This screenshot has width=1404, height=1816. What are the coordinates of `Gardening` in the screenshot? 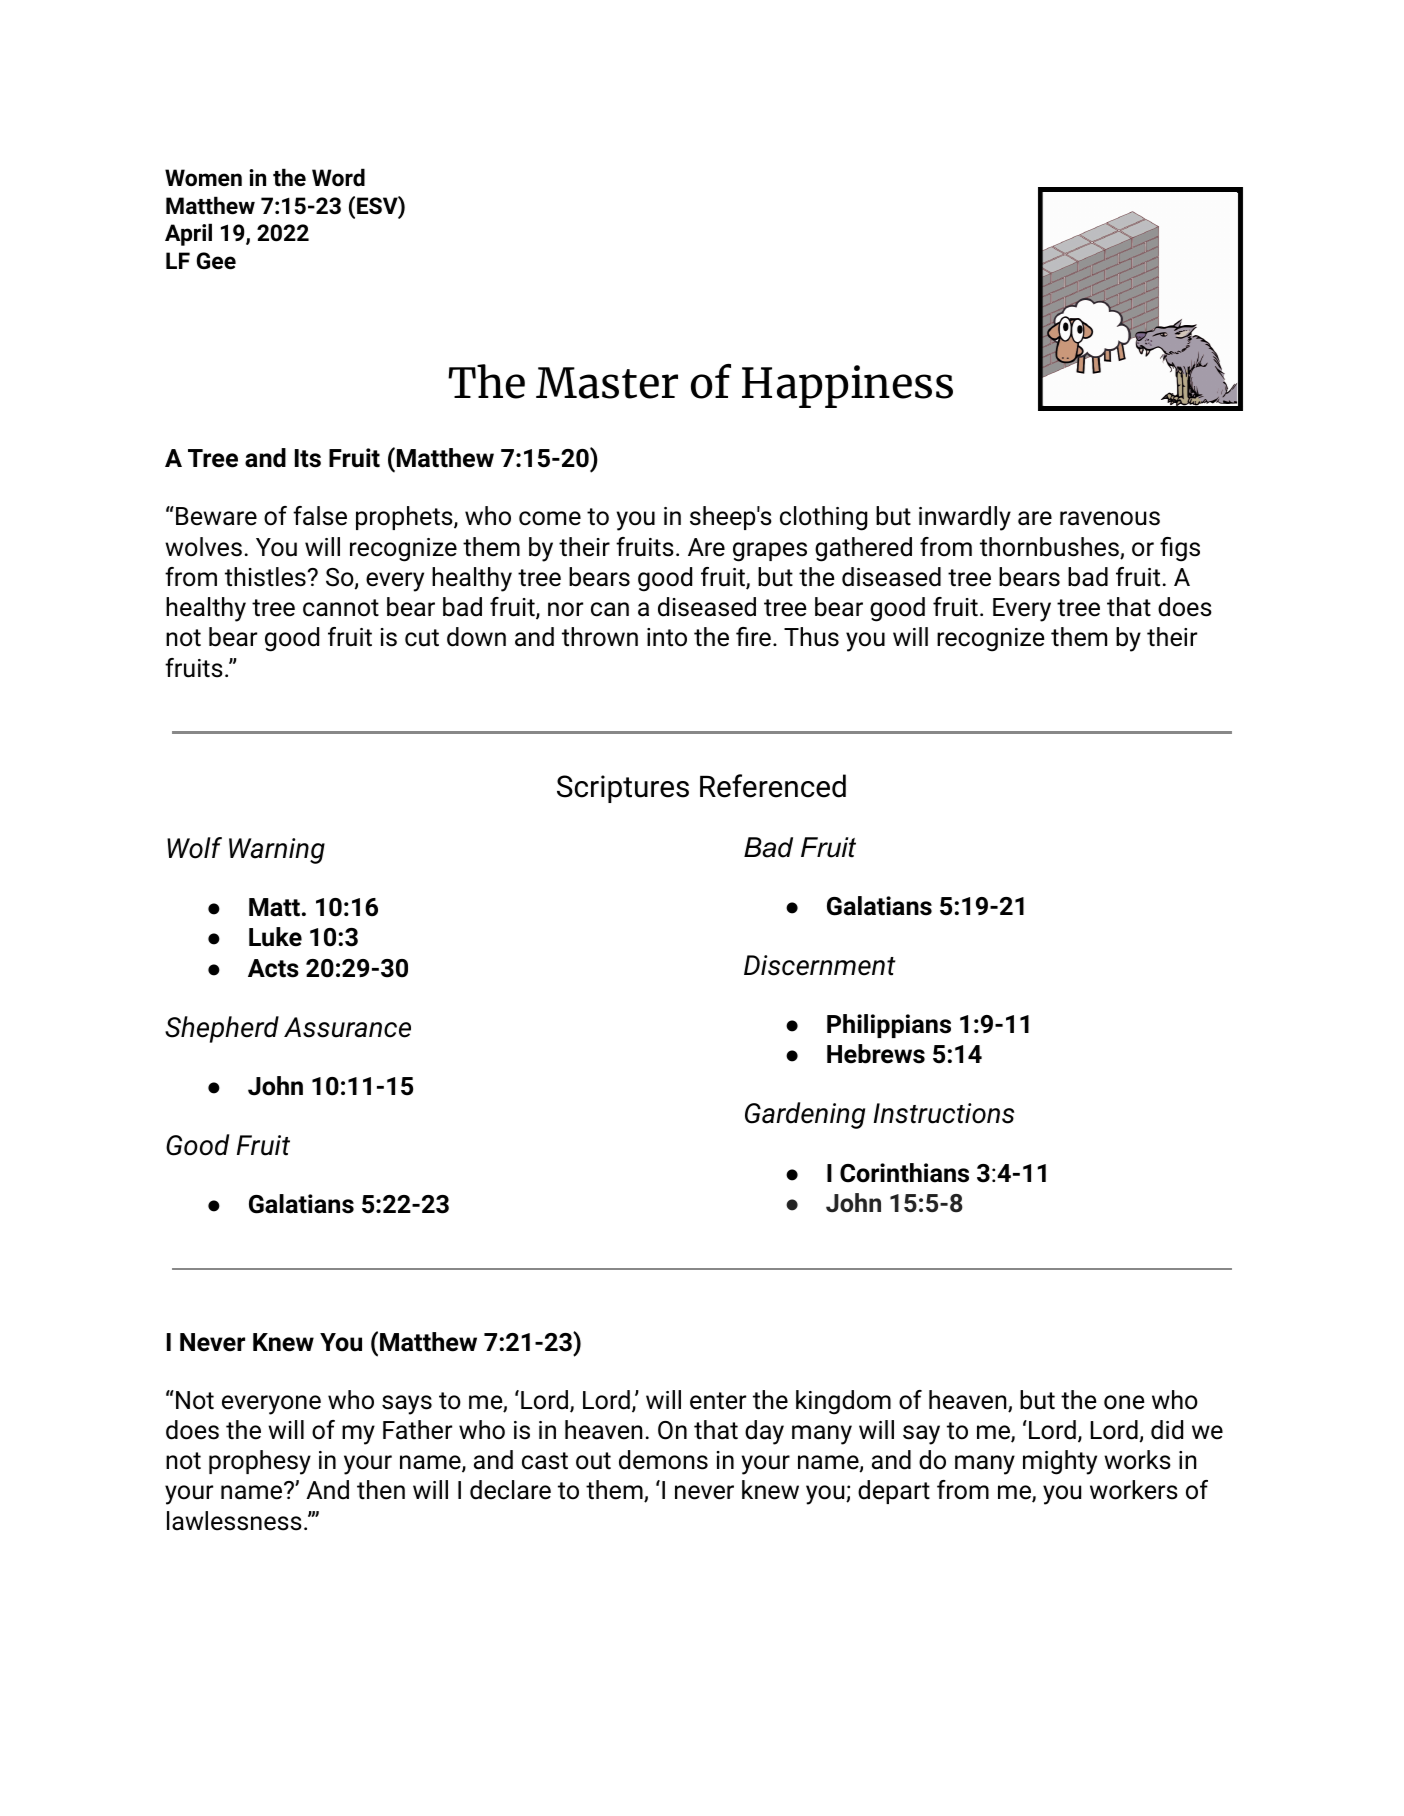 It's located at (805, 1115).
